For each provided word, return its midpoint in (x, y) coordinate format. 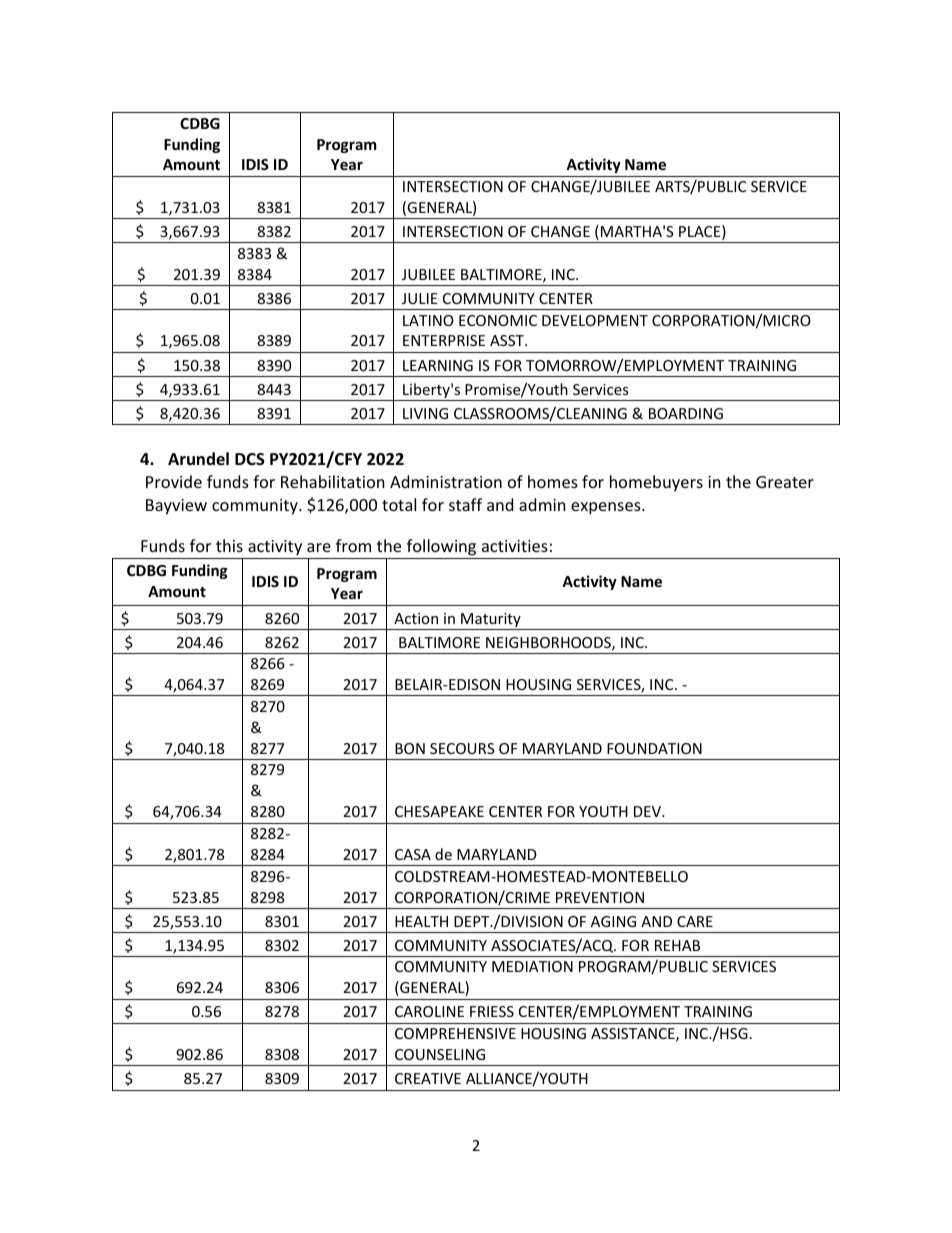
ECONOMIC (498, 320)
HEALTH (421, 921)
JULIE (420, 298)
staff (465, 504)
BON (410, 748)
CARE (695, 921)
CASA (413, 854)
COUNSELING (440, 1054)
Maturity (491, 621)
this (229, 545)
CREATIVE (428, 1078)
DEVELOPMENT (595, 320)
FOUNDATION (654, 748)
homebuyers (656, 483)
